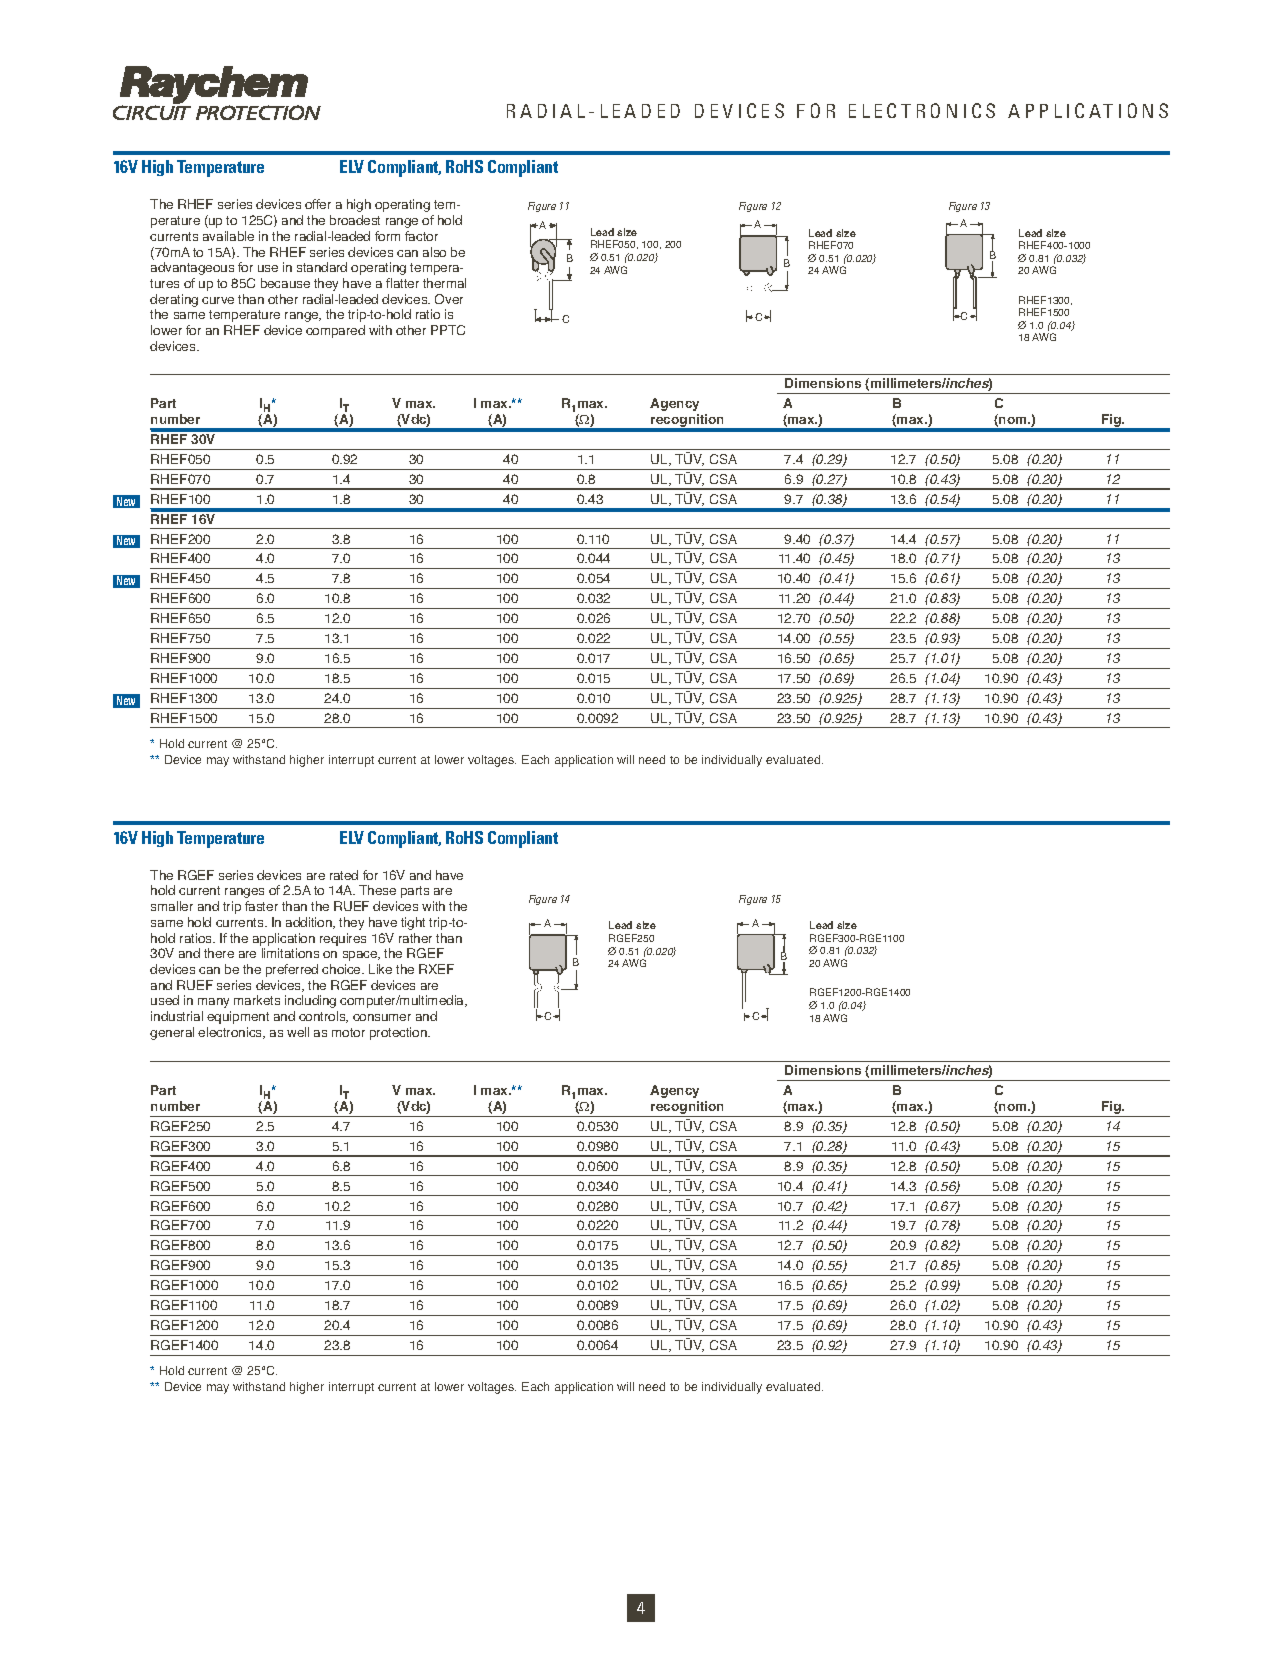 The height and width of the page is (1660, 1283). Describe the element at coordinates (377, 890) in the page. I see `These` at that location.
